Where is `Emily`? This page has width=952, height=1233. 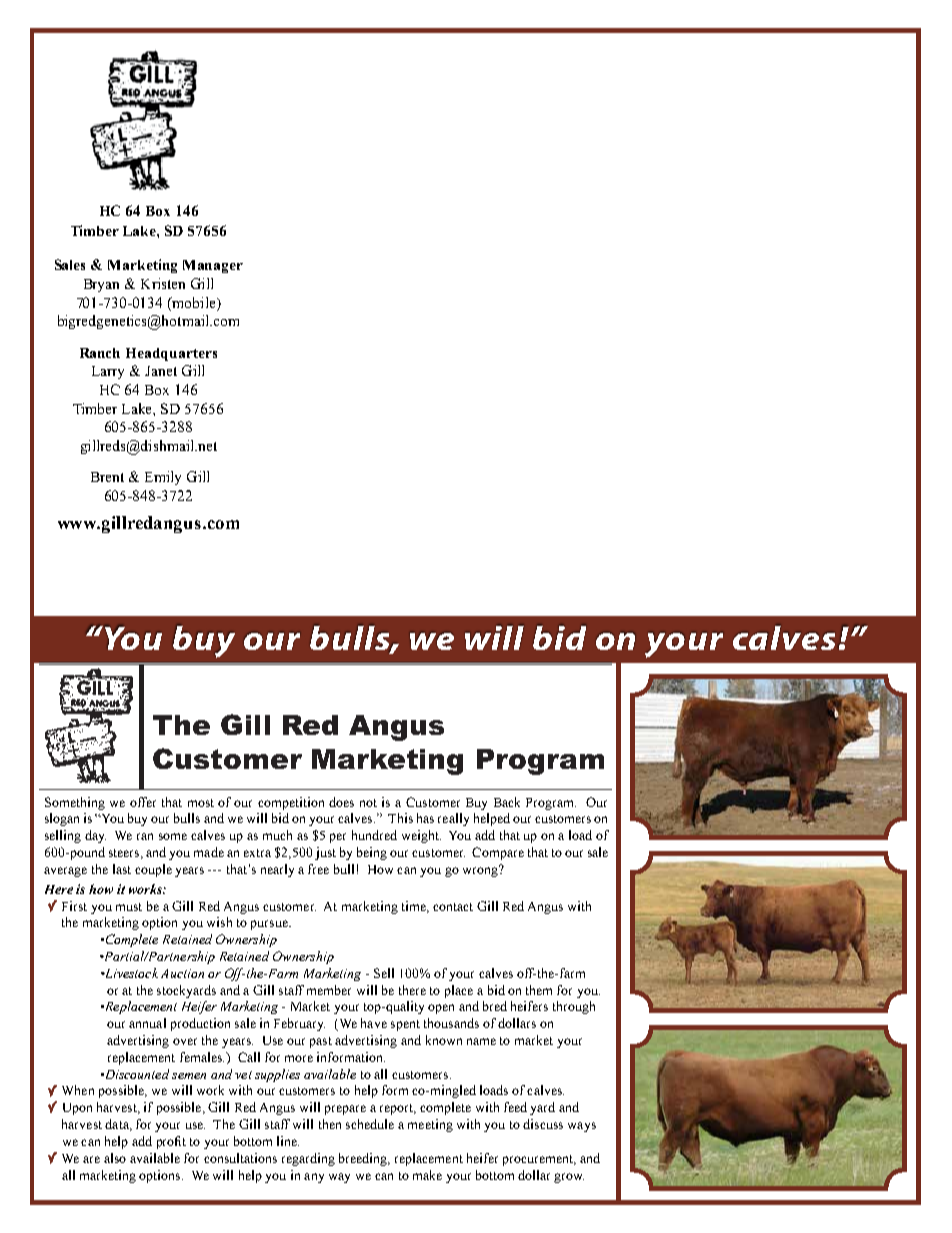
Emily is located at coordinates (163, 478).
